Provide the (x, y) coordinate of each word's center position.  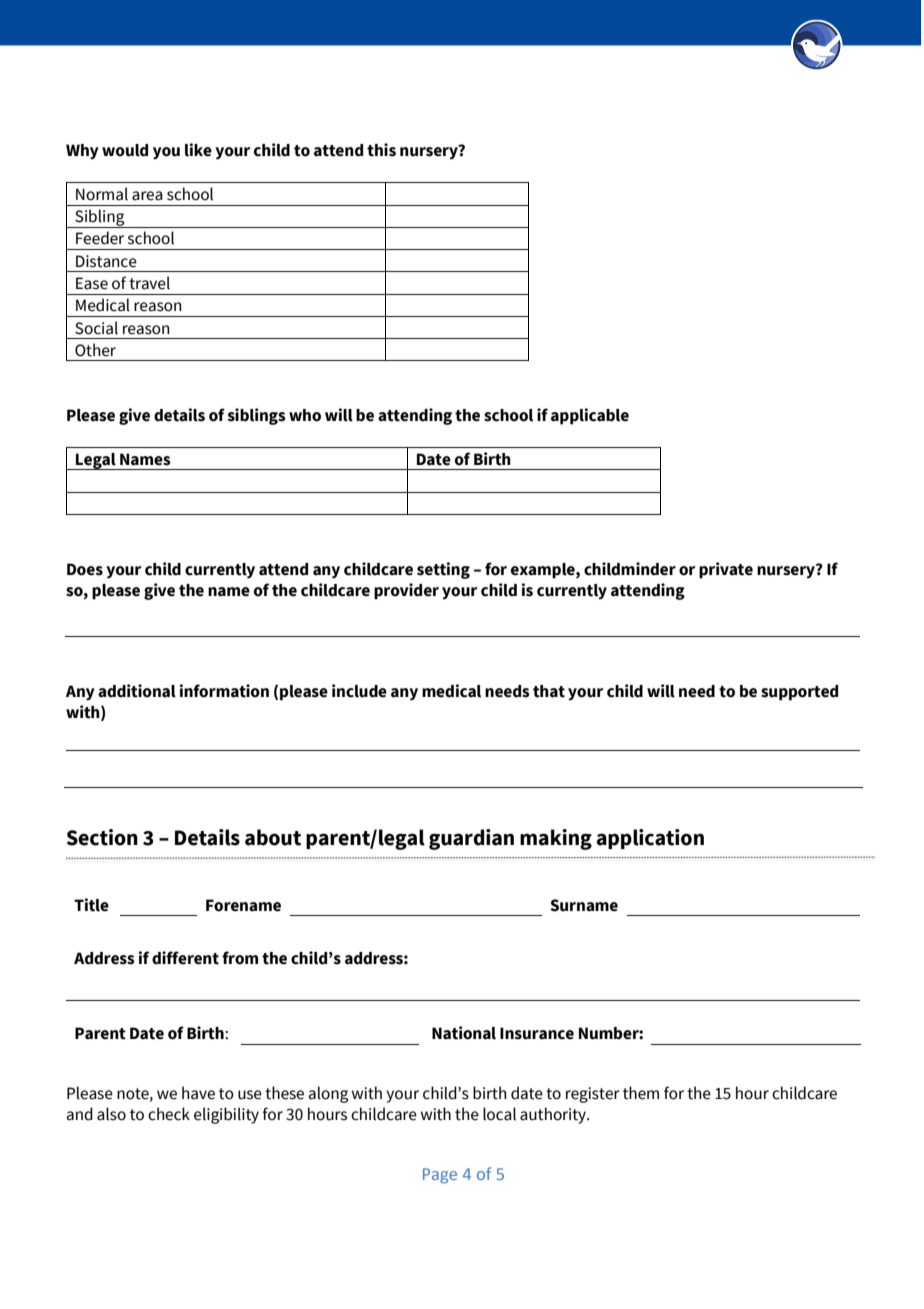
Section (102, 837)
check (169, 1114)
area (147, 196)
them (641, 1093)
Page (440, 1176)
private (726, 570)
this (381, 150)
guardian (471, 839)
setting (443, 570)
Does (85, 569)
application (650, 839)
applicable (590, 416)
